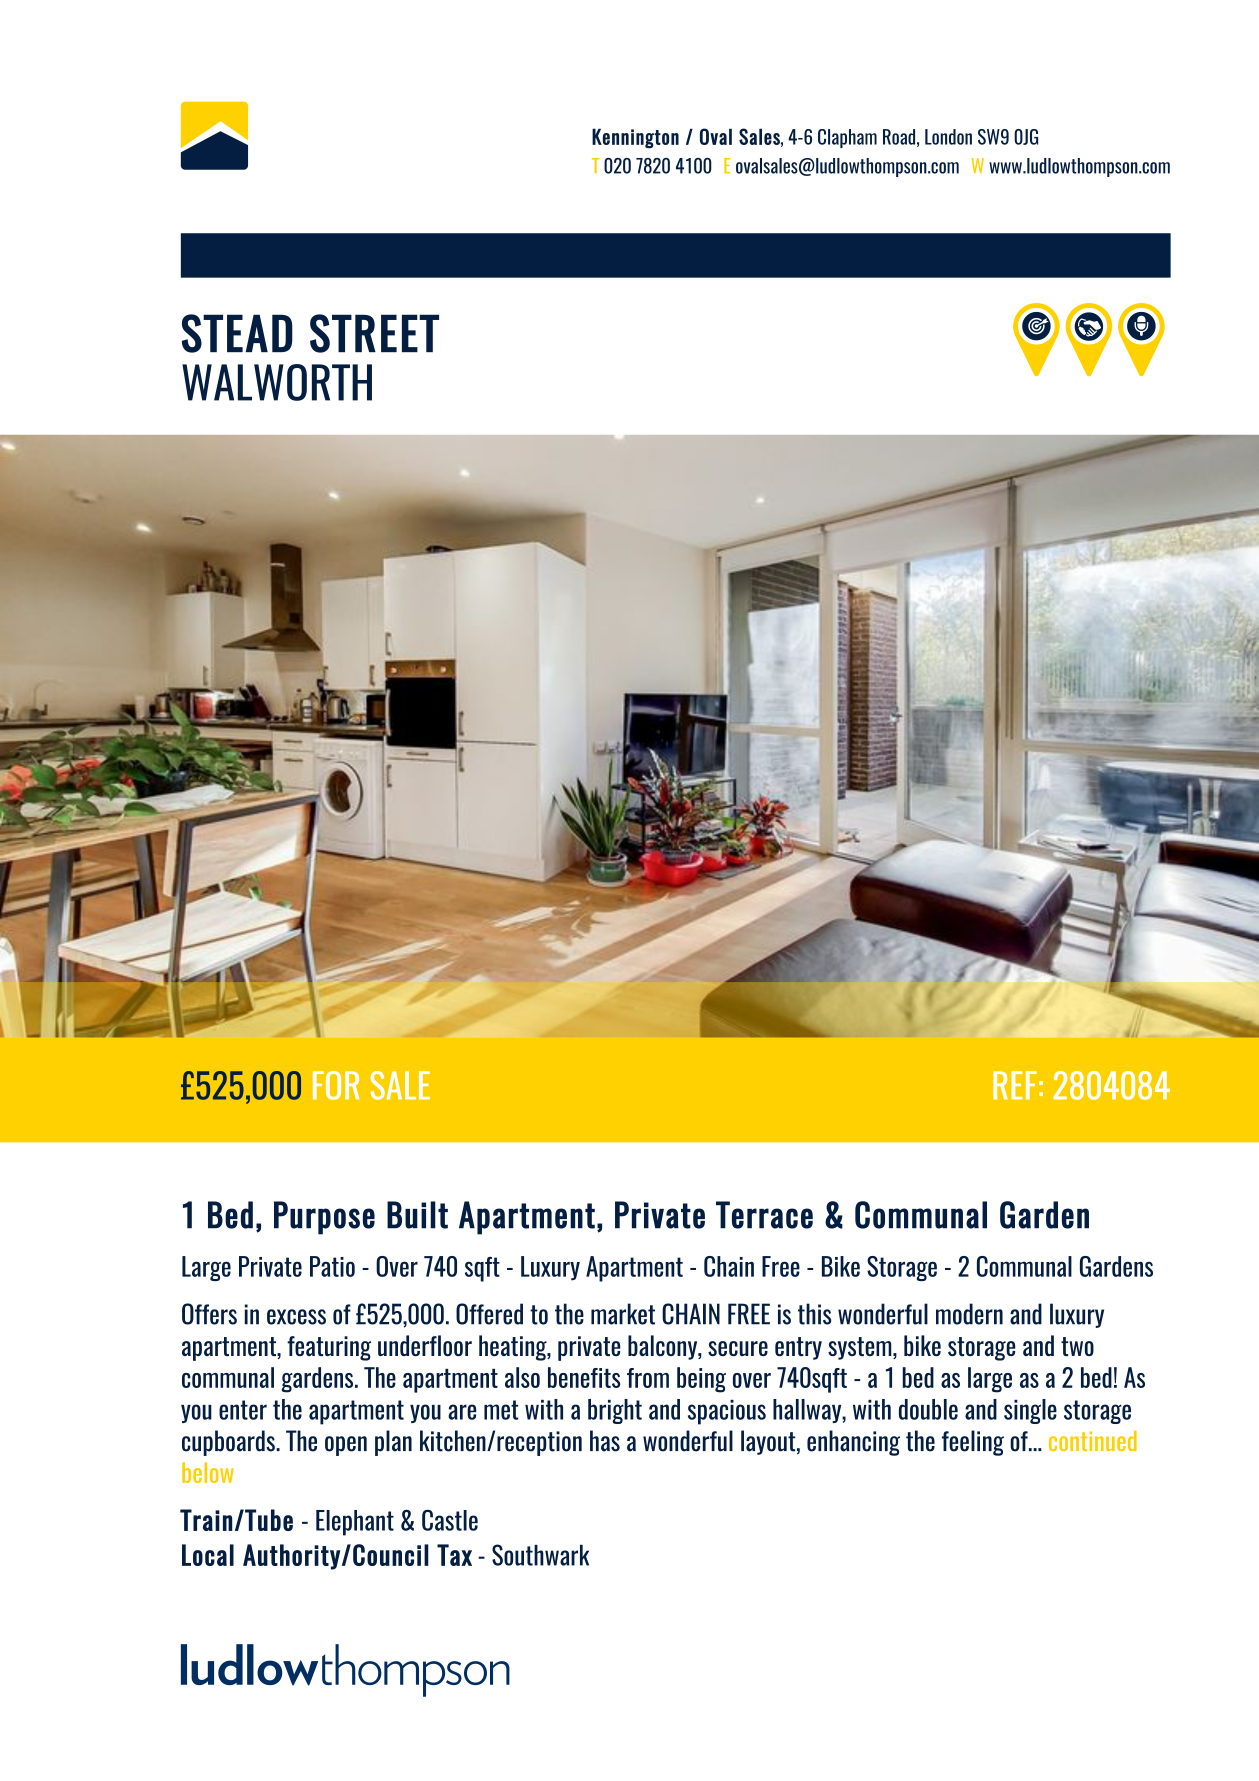 The image size is (1259, 1781). I want to click on STREET, so click(374, 333).
